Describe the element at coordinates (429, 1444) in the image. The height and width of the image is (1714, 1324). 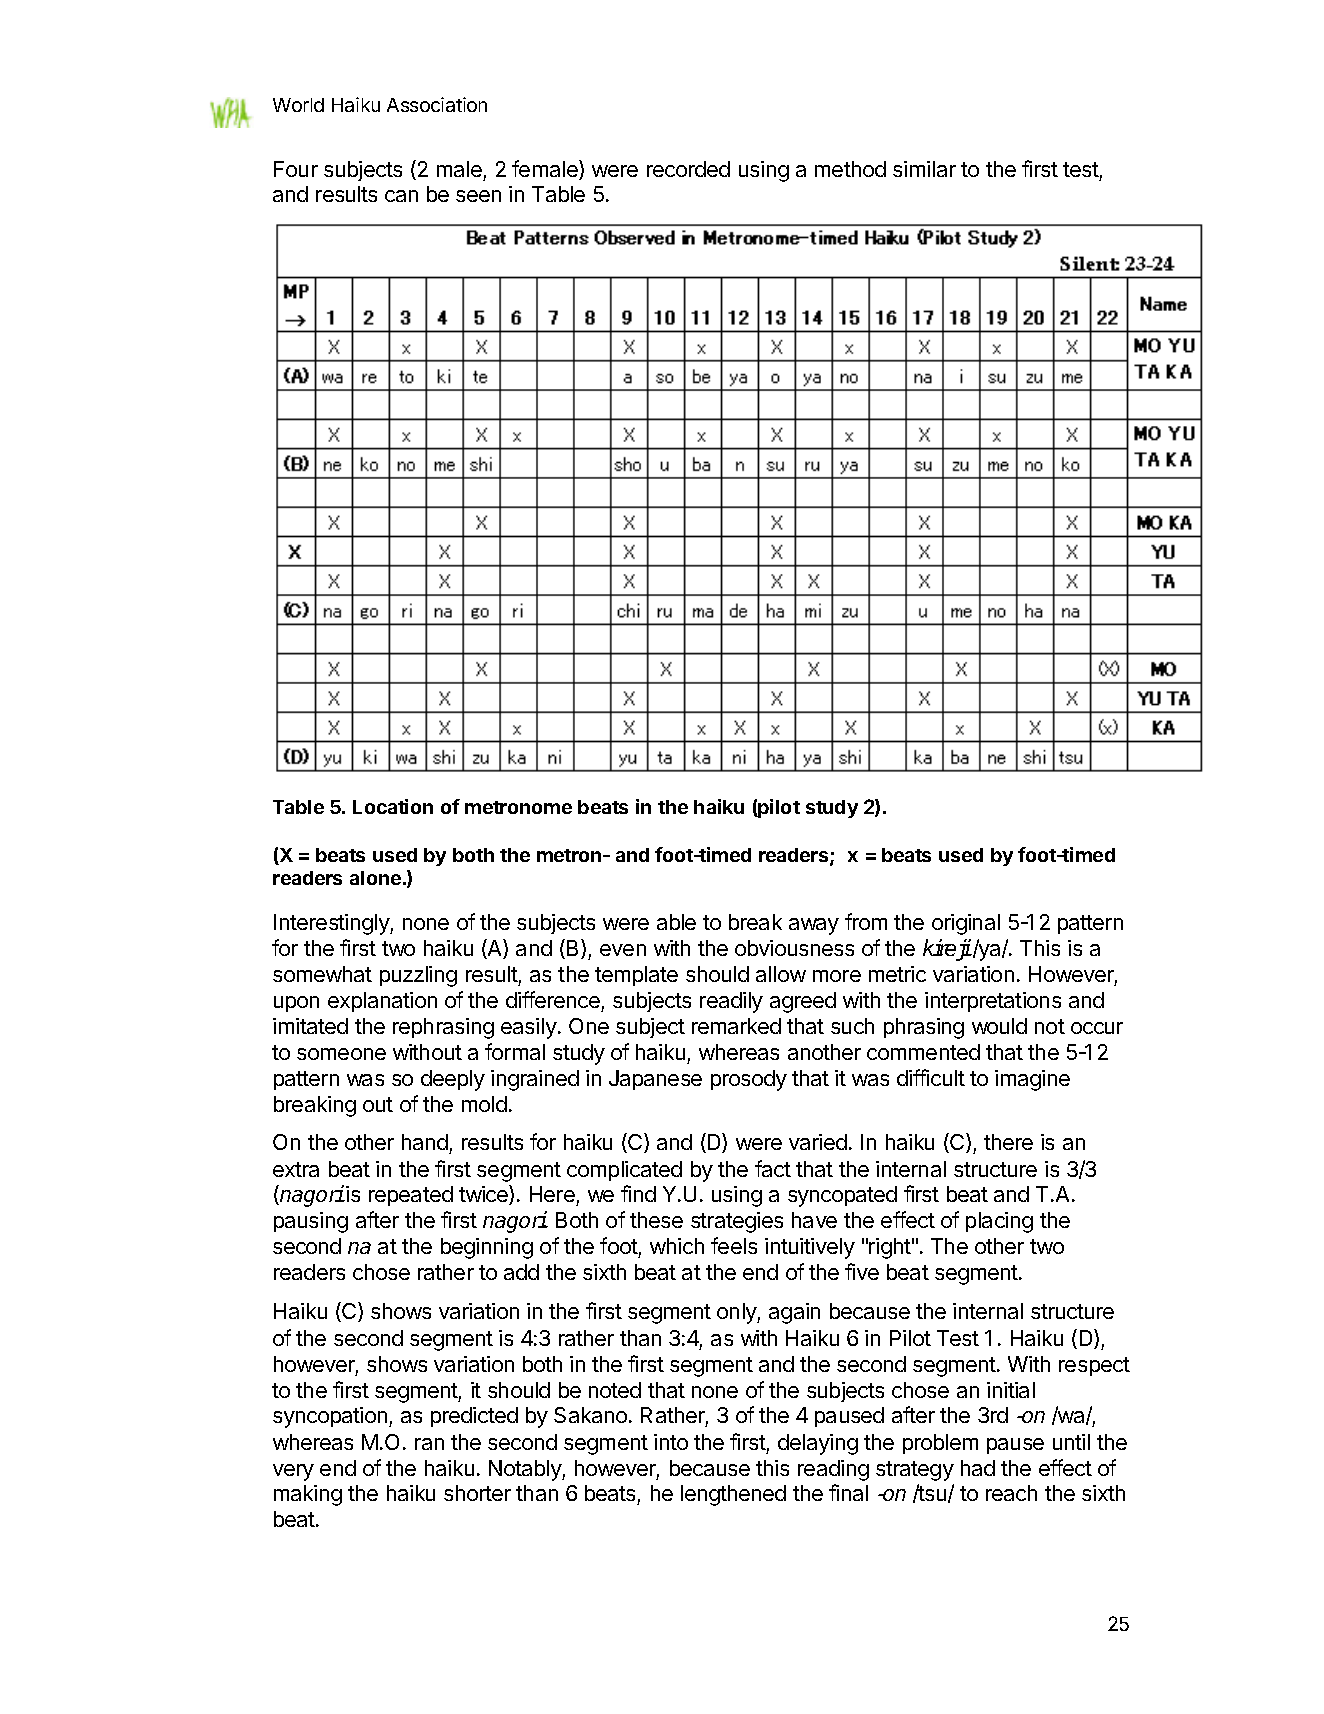
I see `ran` at that location.
